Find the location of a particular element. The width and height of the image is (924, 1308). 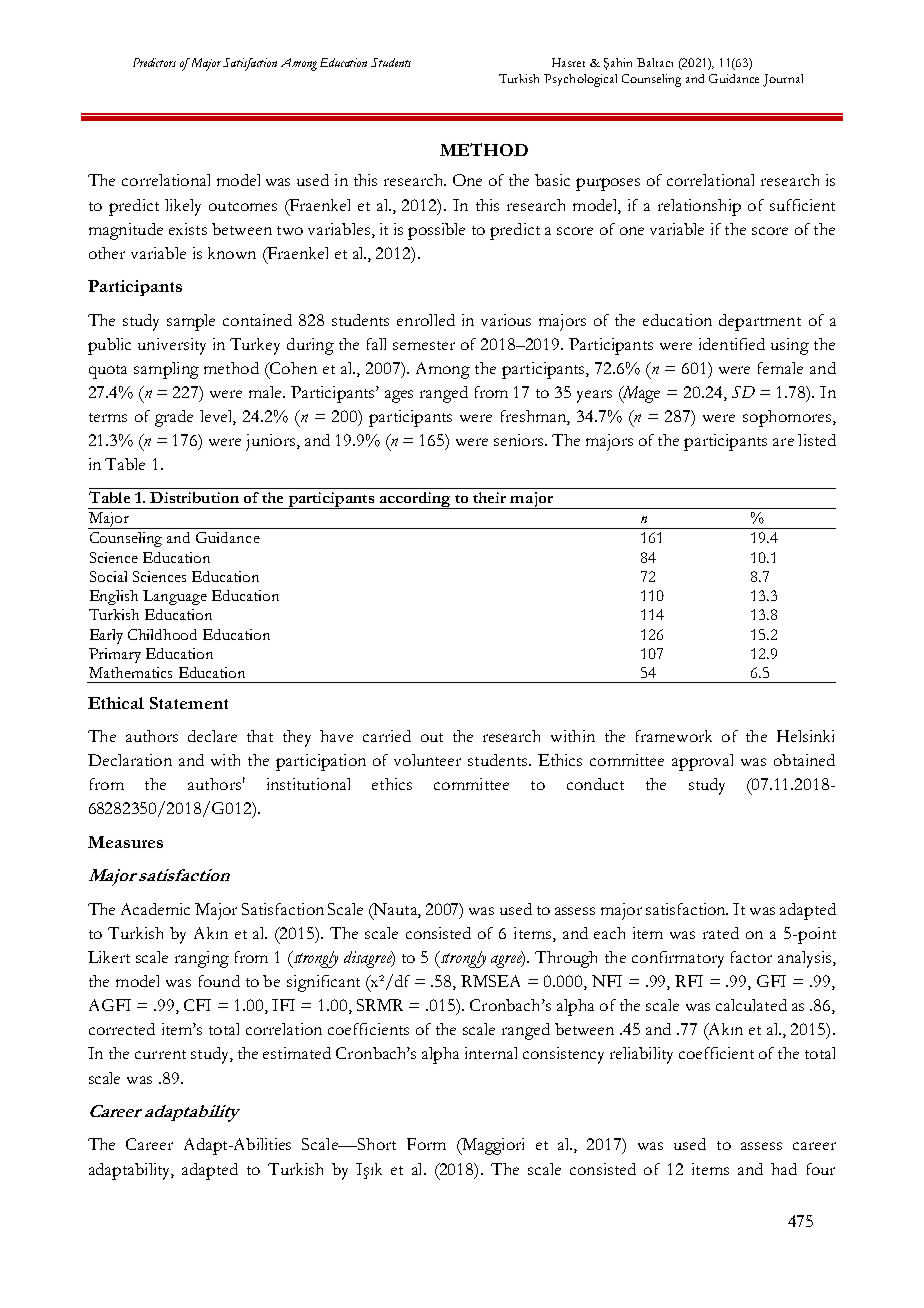

approval is located at coordinates (702, 762).
